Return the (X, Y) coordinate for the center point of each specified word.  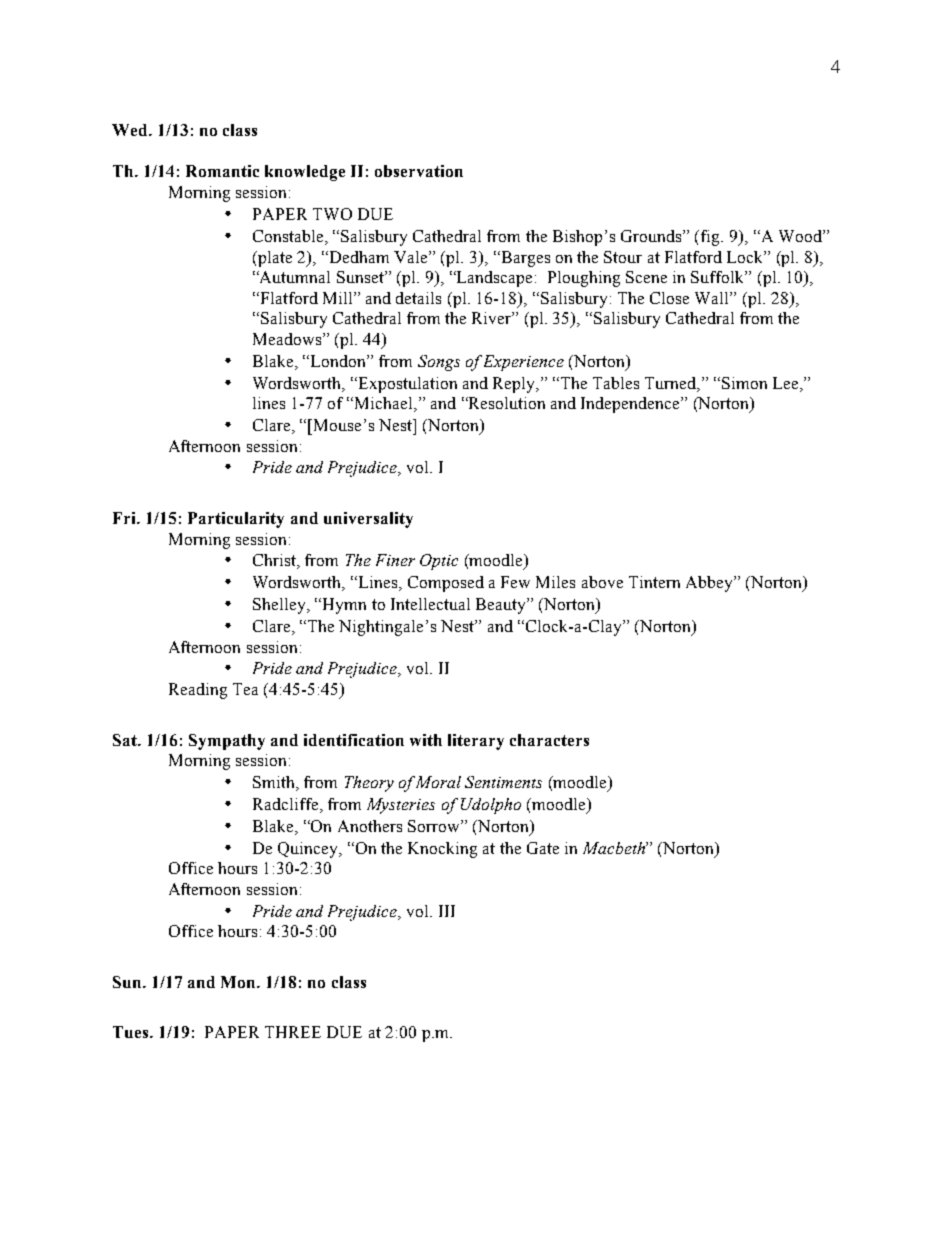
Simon (744, 383)
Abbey (710, 584)
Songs (439, 363)
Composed (446, 584)
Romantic (222, 171)
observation (419, 171)
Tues (130, 1032)
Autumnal (294, 277)
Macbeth (615, 848)
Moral (438, 782)
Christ (275, 561)
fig (710, 238)
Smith (275, 783)
